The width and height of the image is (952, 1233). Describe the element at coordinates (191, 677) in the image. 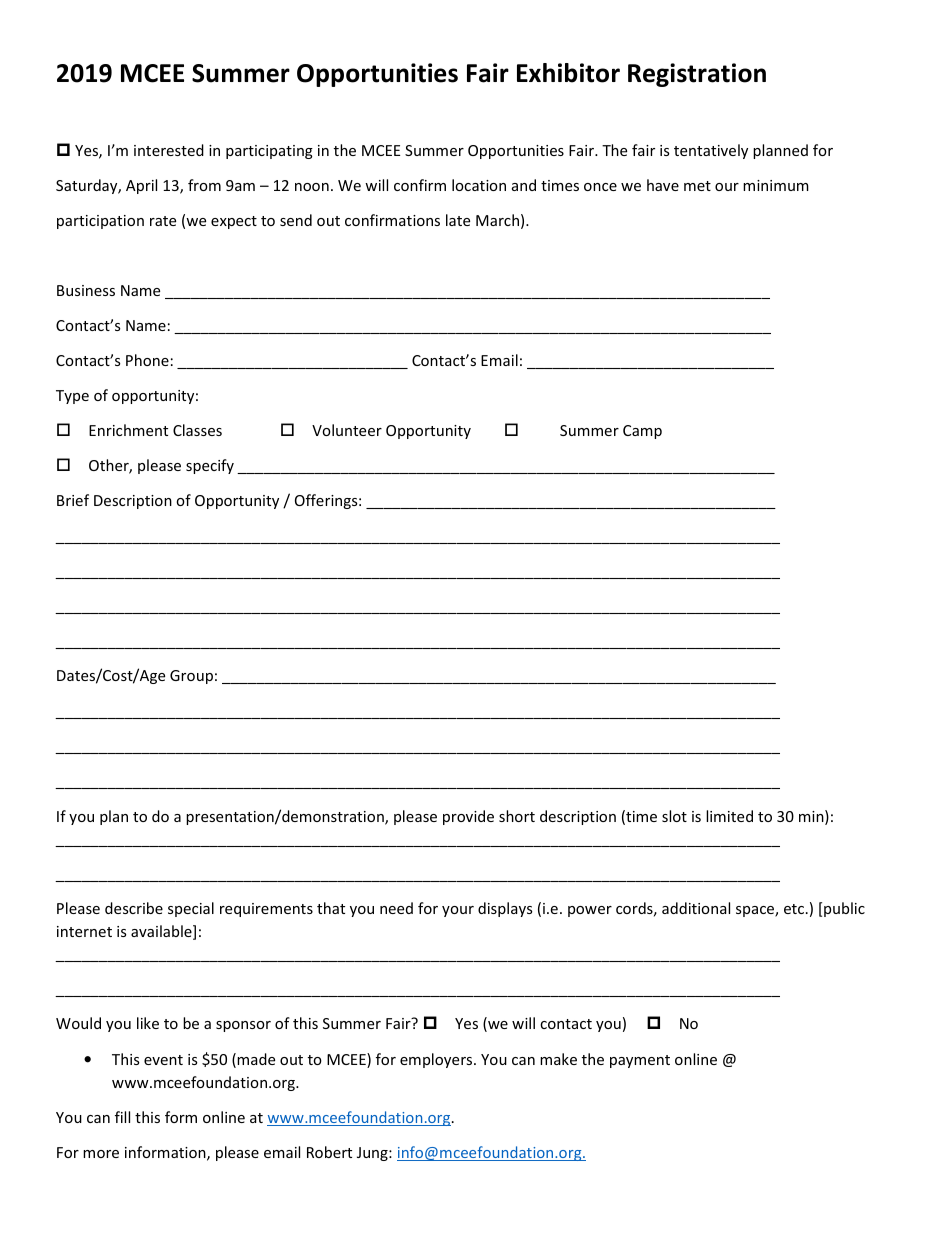

I see `Group` at that location.
